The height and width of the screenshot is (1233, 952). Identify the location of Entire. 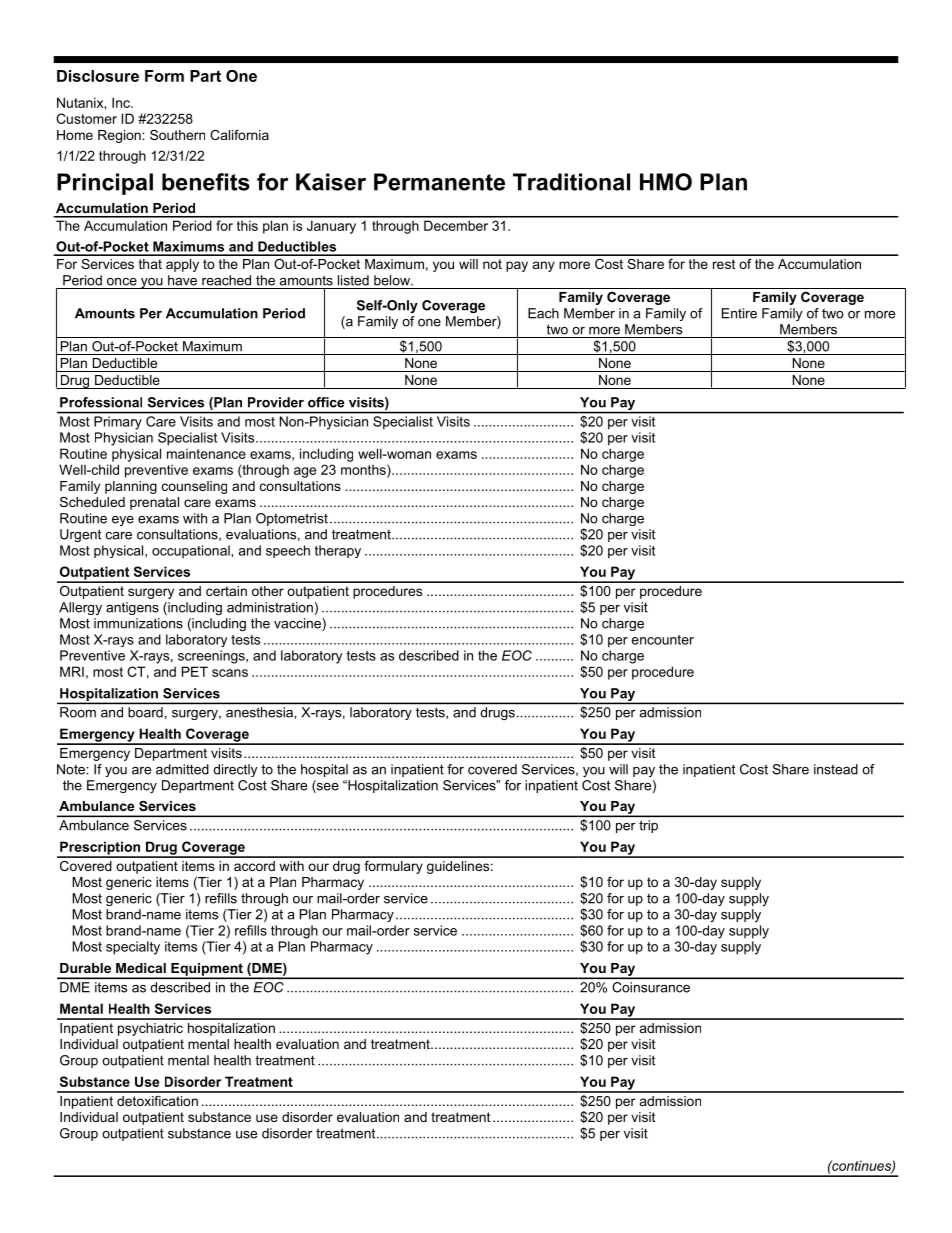
(739, 313).
